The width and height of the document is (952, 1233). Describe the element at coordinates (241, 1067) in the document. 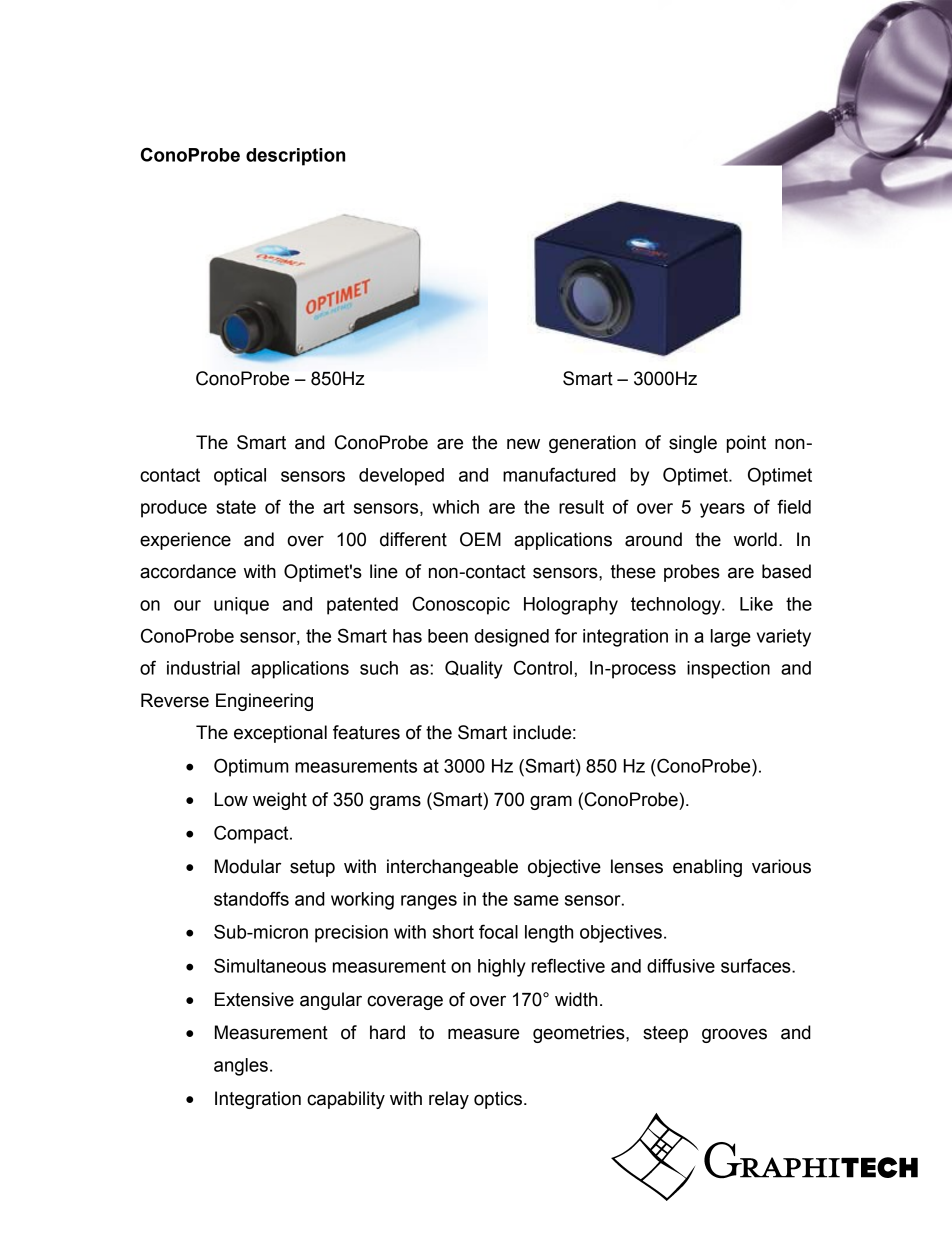

I see `angles` at that location.
